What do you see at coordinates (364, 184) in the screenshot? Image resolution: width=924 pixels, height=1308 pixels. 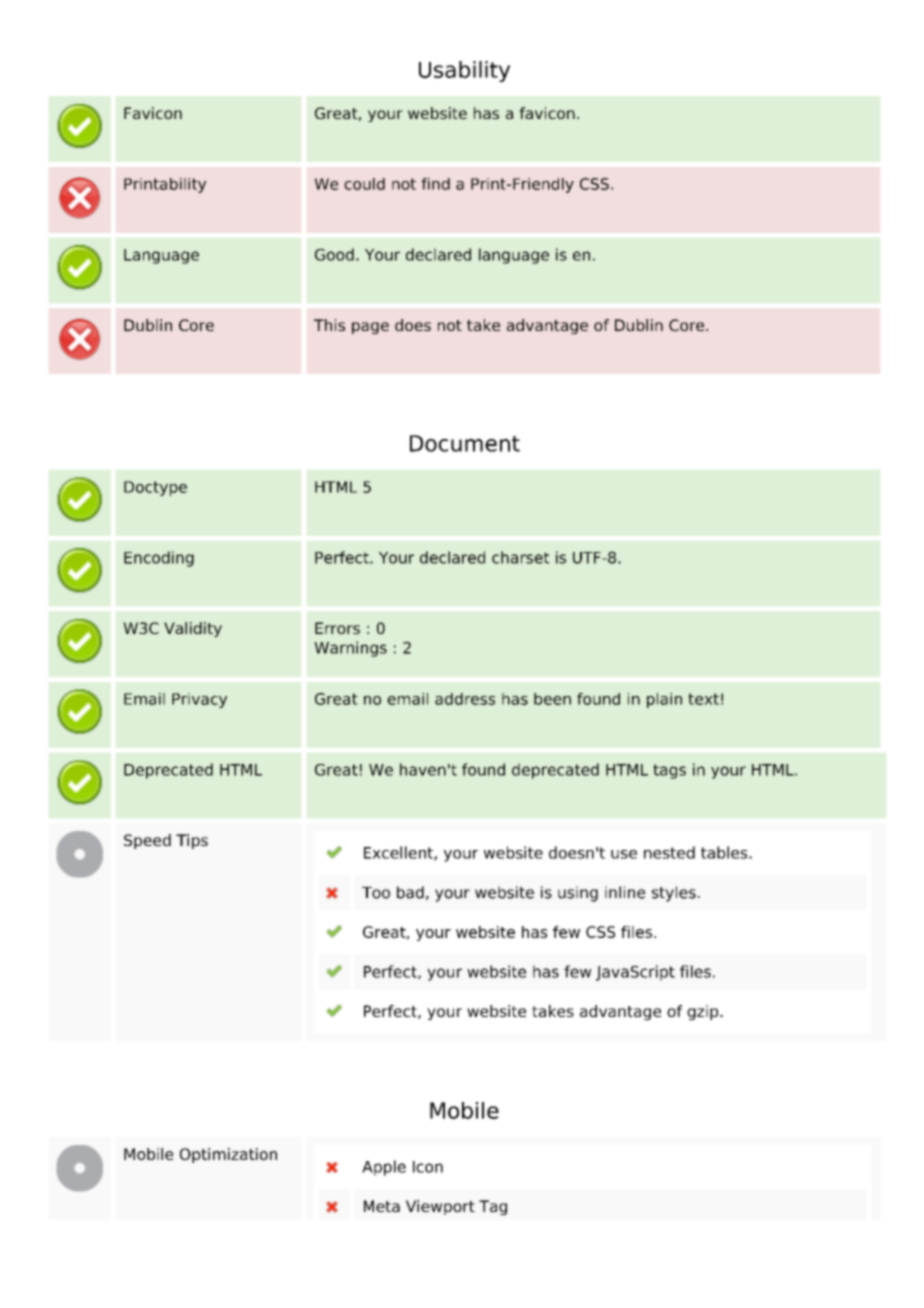 I see `could` at bounding box center [364, 184].
